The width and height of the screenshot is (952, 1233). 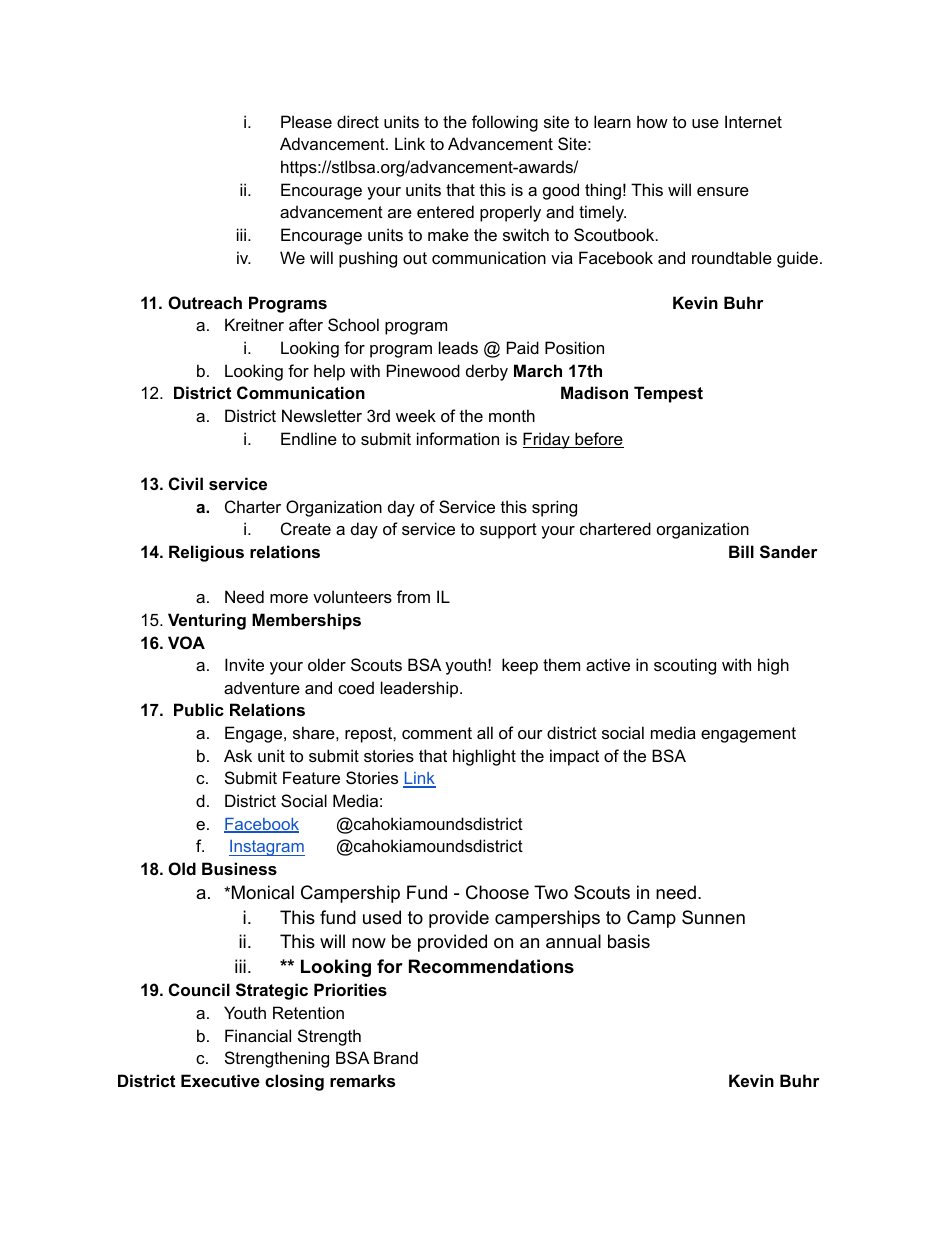 I want to click on Tempest, so click(x=668, y=394).
